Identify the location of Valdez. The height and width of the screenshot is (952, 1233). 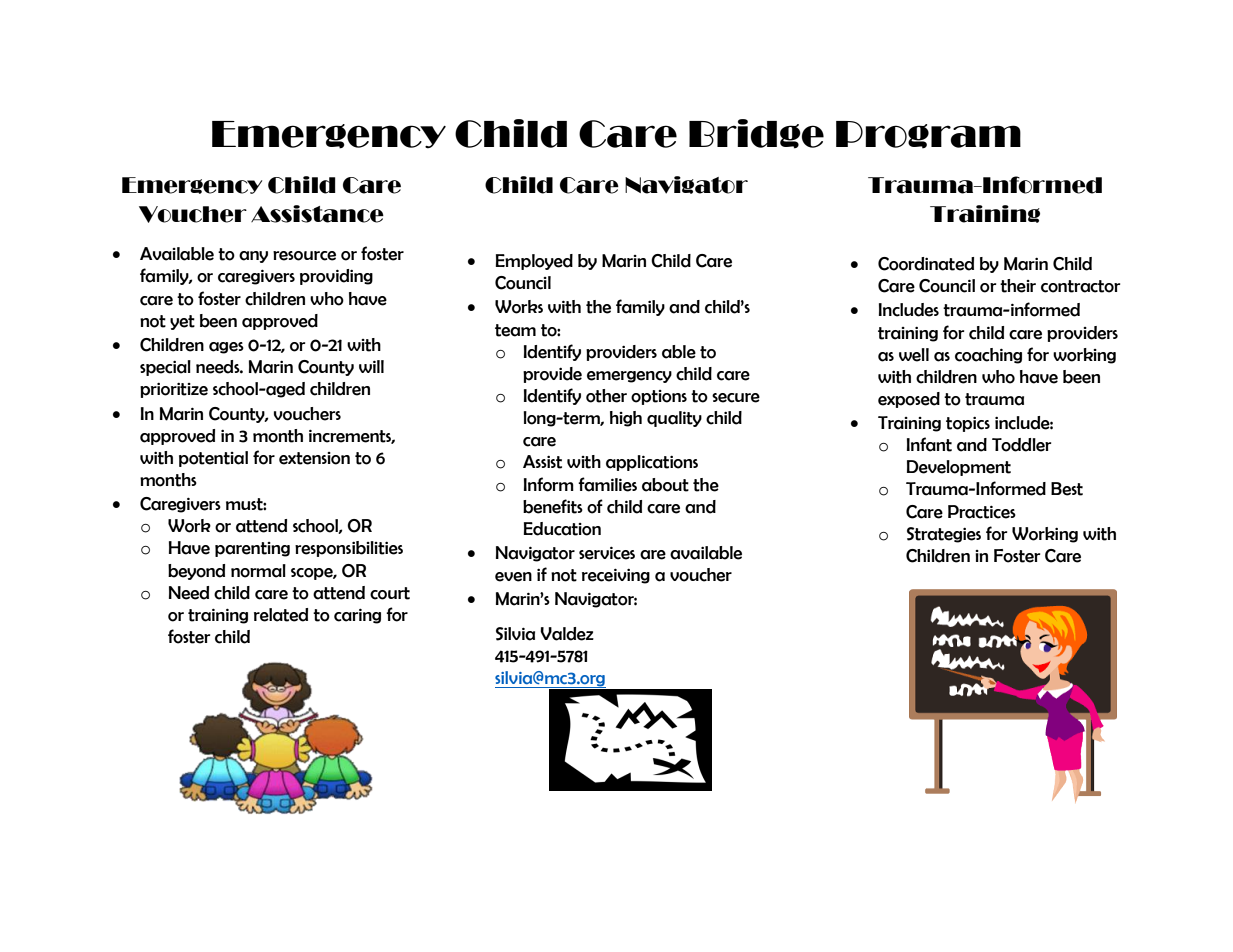
(567, 634).
